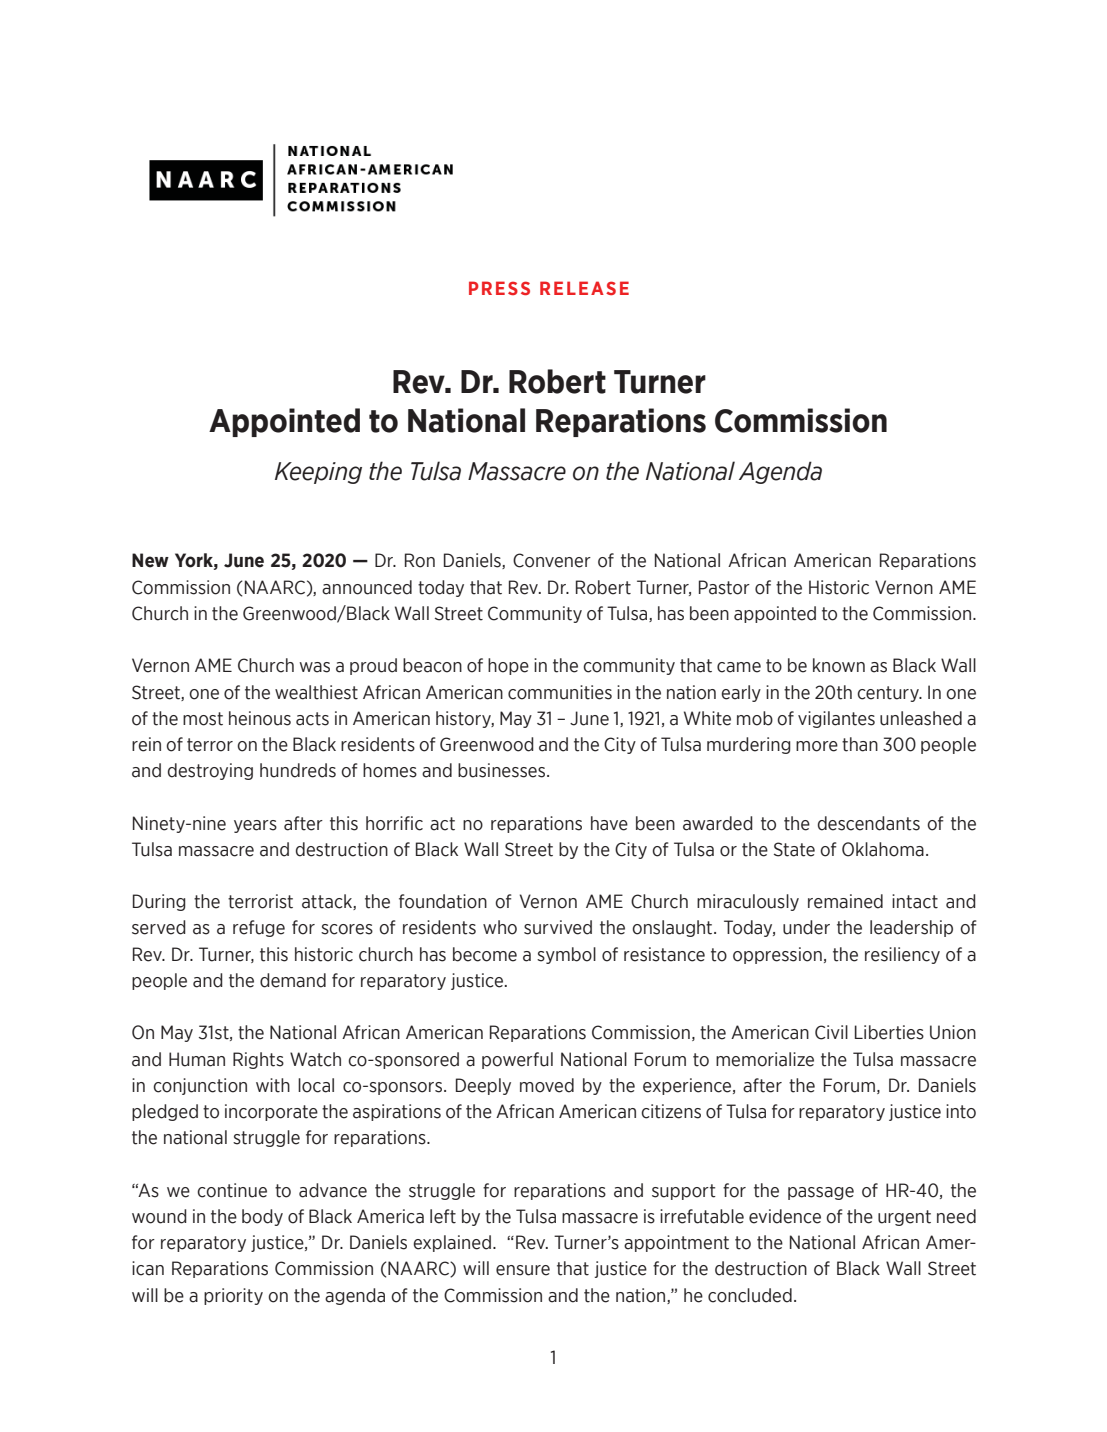 The width and height of the document is (1107, 1432). I want to click on descendants, so click(869, 823).
